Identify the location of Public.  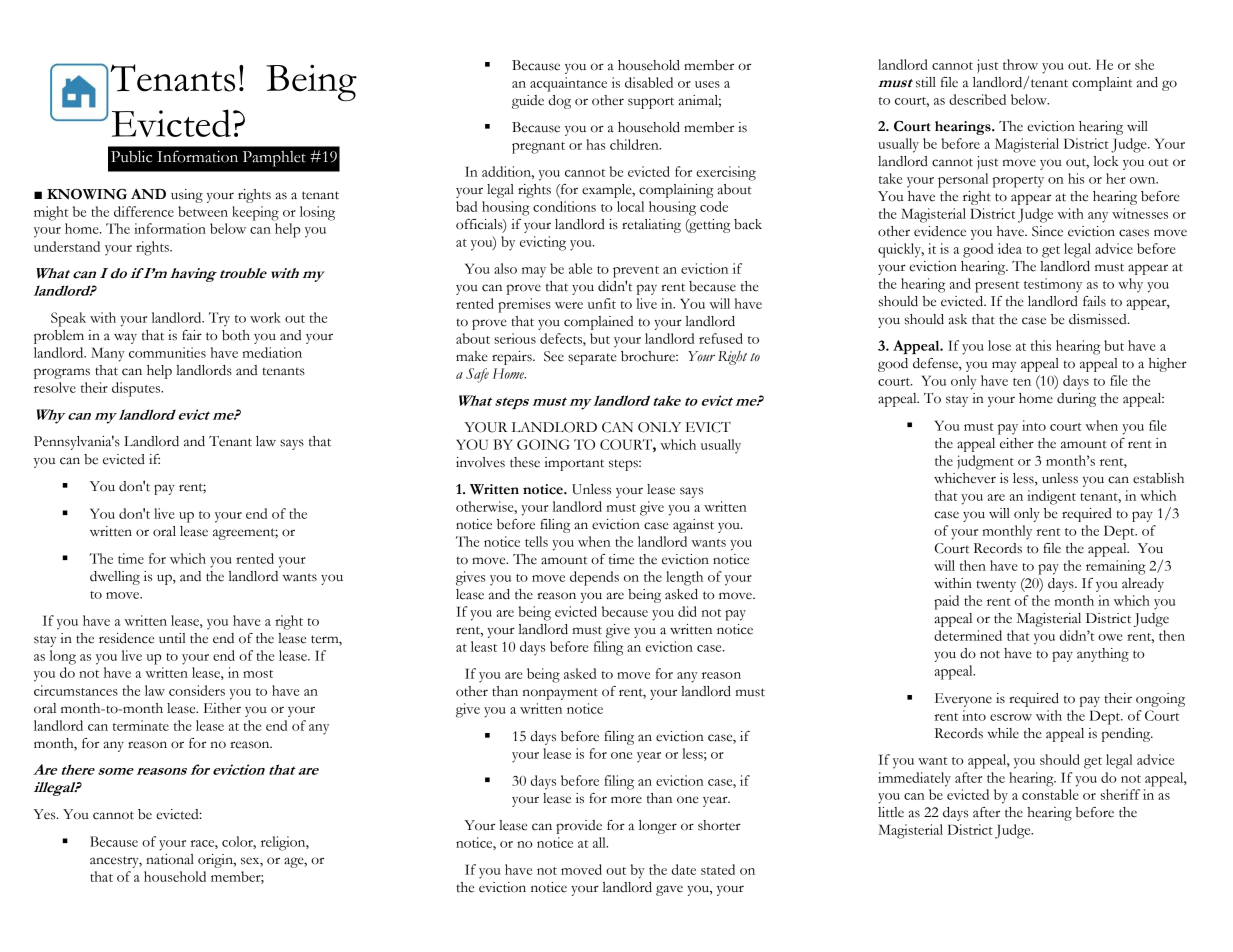
(131, 156).
